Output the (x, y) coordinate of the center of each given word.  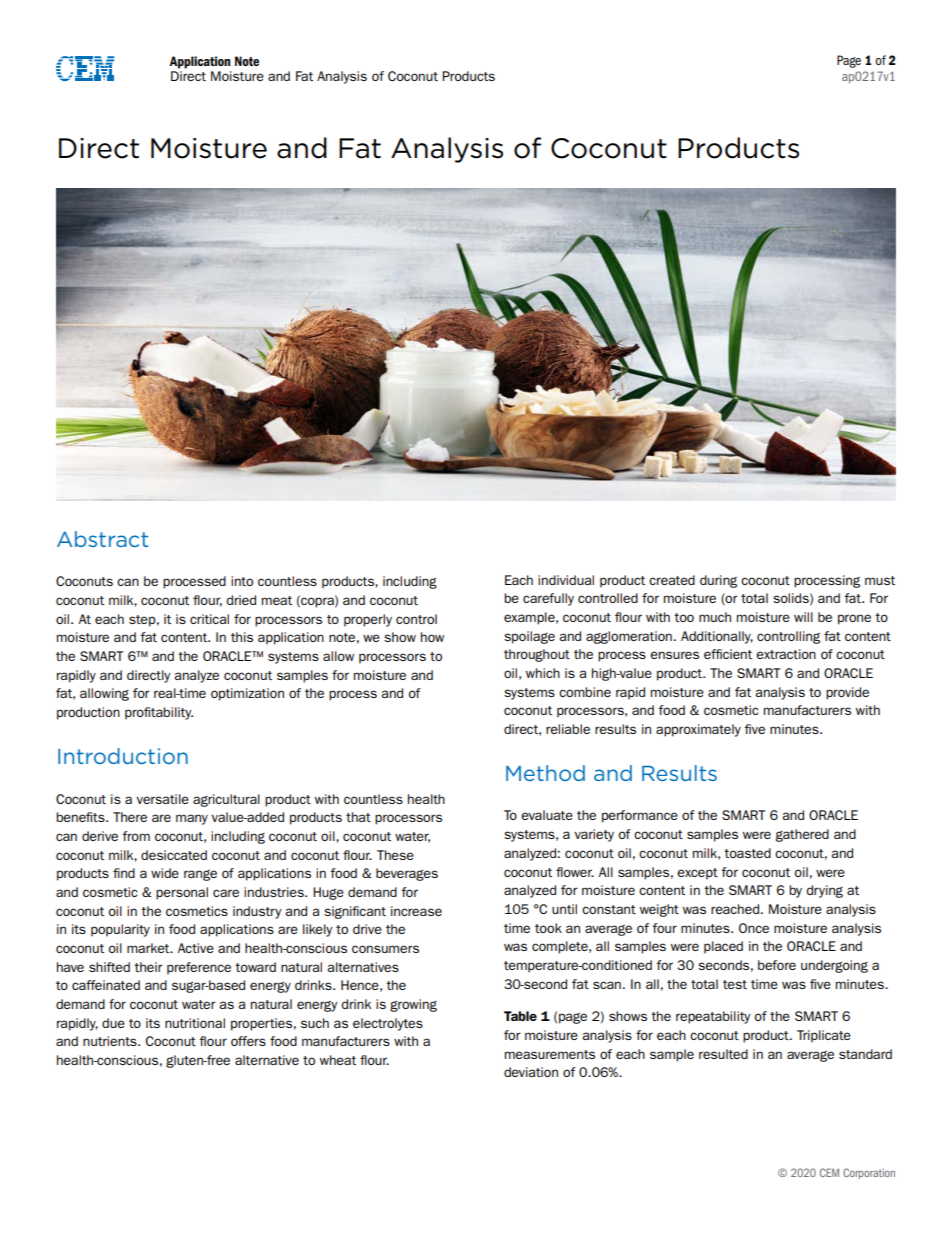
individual (566, 580)
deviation (531, 1072)
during (718, 581)
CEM (829, 1172)
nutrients (111, 1041)
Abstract (102, 539)
